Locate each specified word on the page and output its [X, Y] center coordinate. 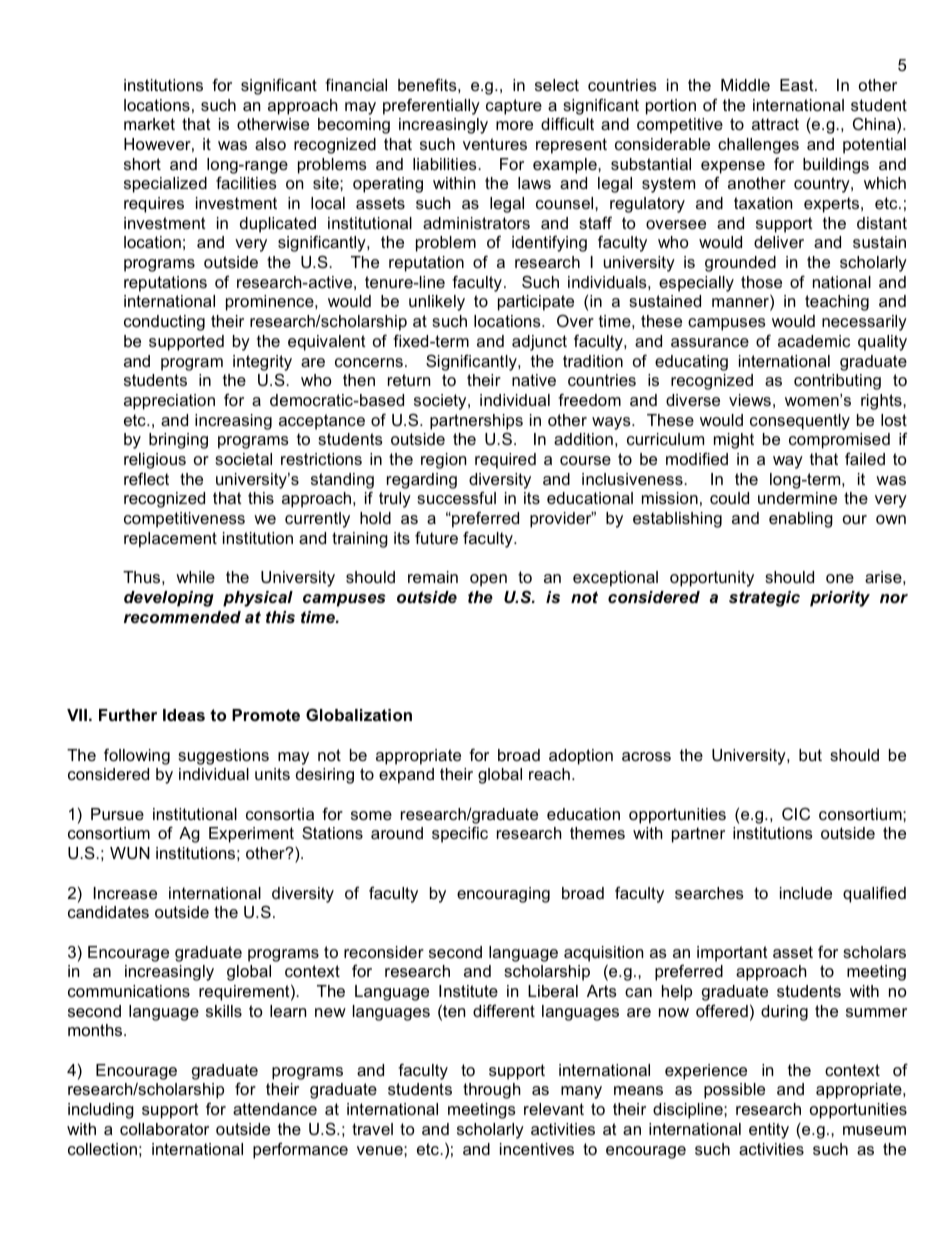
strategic [764, 599]
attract [775, 124]
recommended [182, 617]
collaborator [164, 1129]
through [492, 1091]
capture [514, 107]
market [149, 124]
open [488, 580]
